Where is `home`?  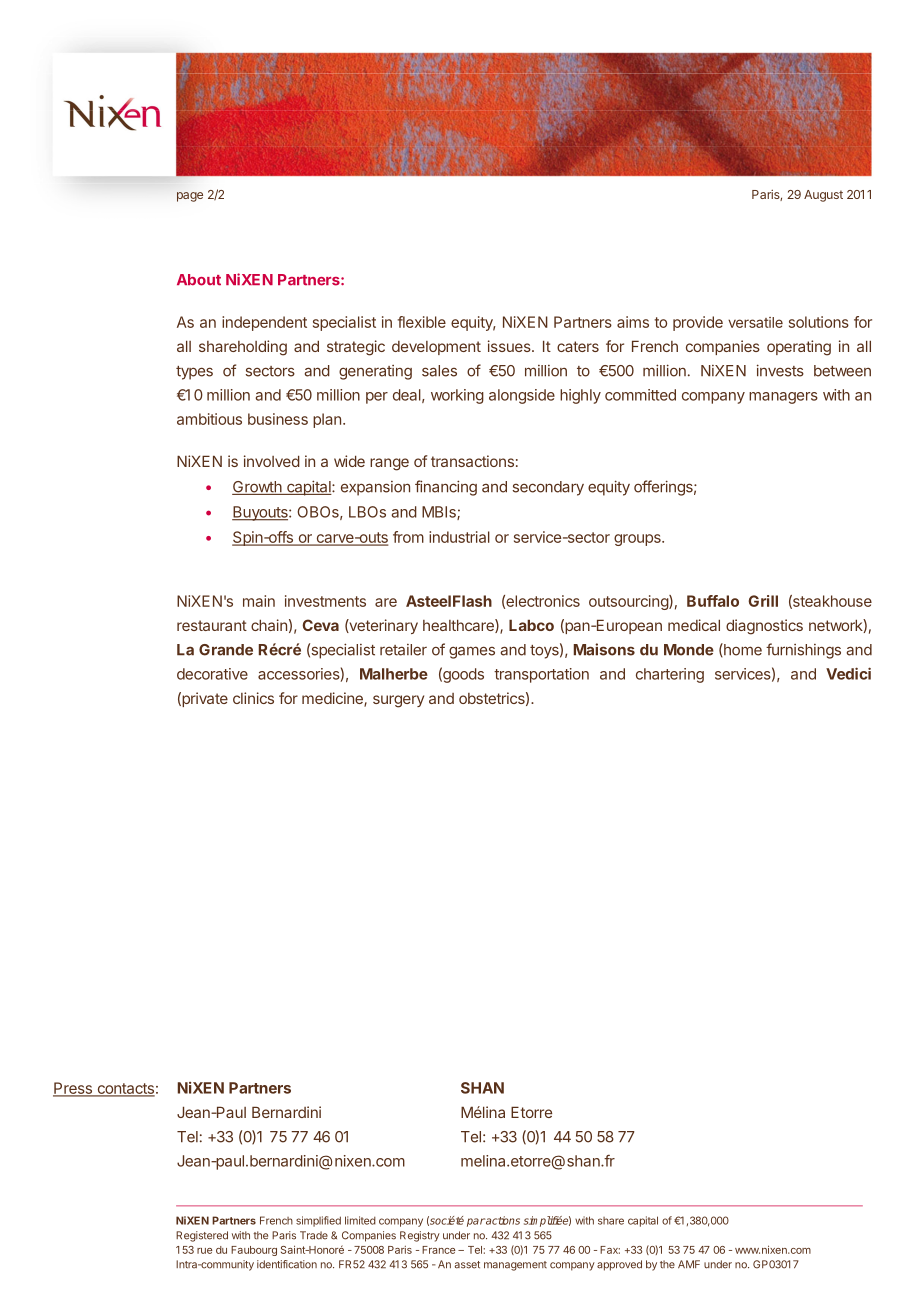 home is located at coordinates (742, 650).
